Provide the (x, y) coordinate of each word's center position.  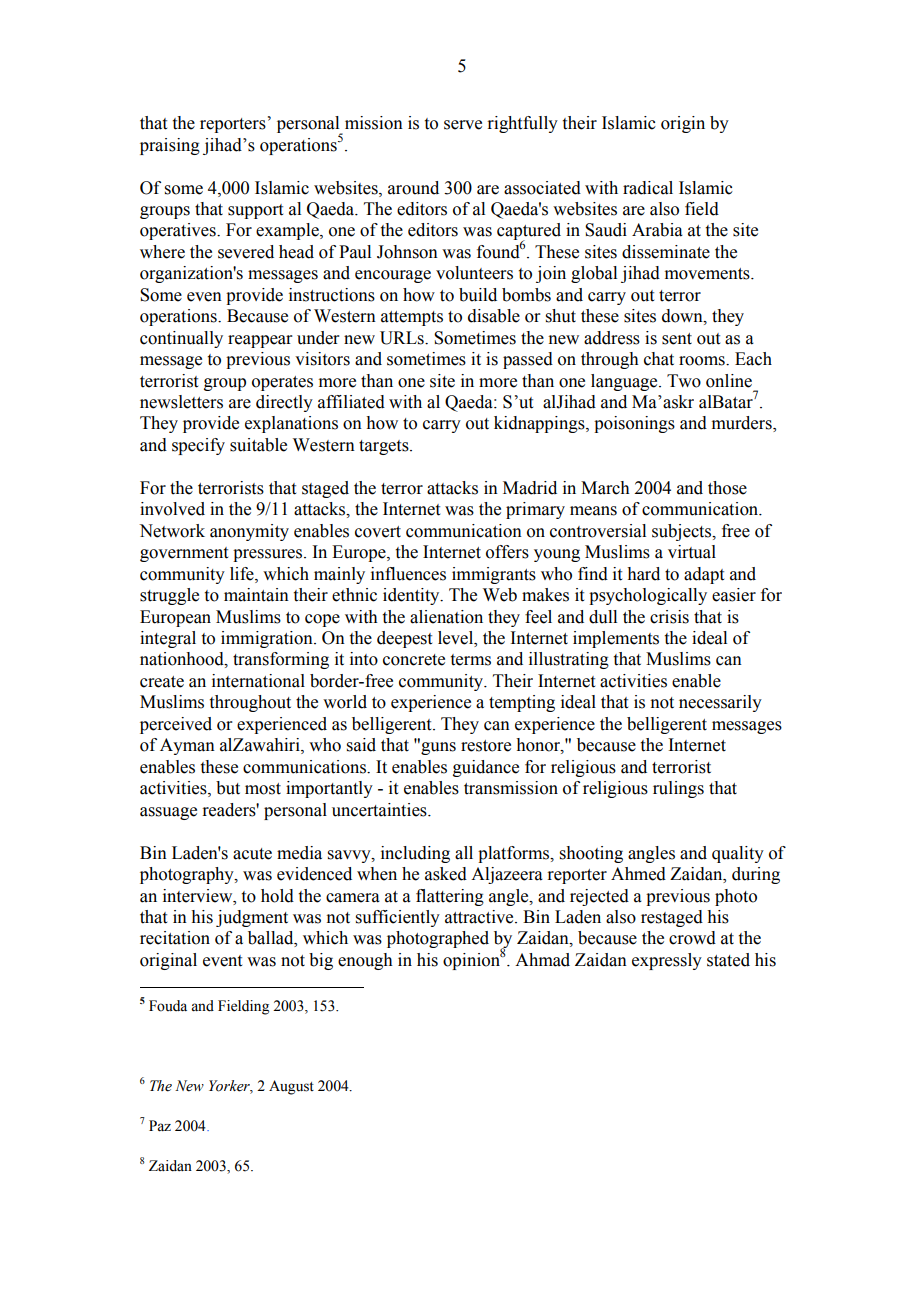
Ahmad (542, 960)
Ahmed (638, 874)
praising (170, 146)
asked (446, 874)
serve (463, 125)
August (291, 1087)
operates (282, 383)
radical (648, 188)
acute (252, 854)
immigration (268, 639)
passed (528, 360)
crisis (669, 617)
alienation (446, 617)
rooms (703, 361)
